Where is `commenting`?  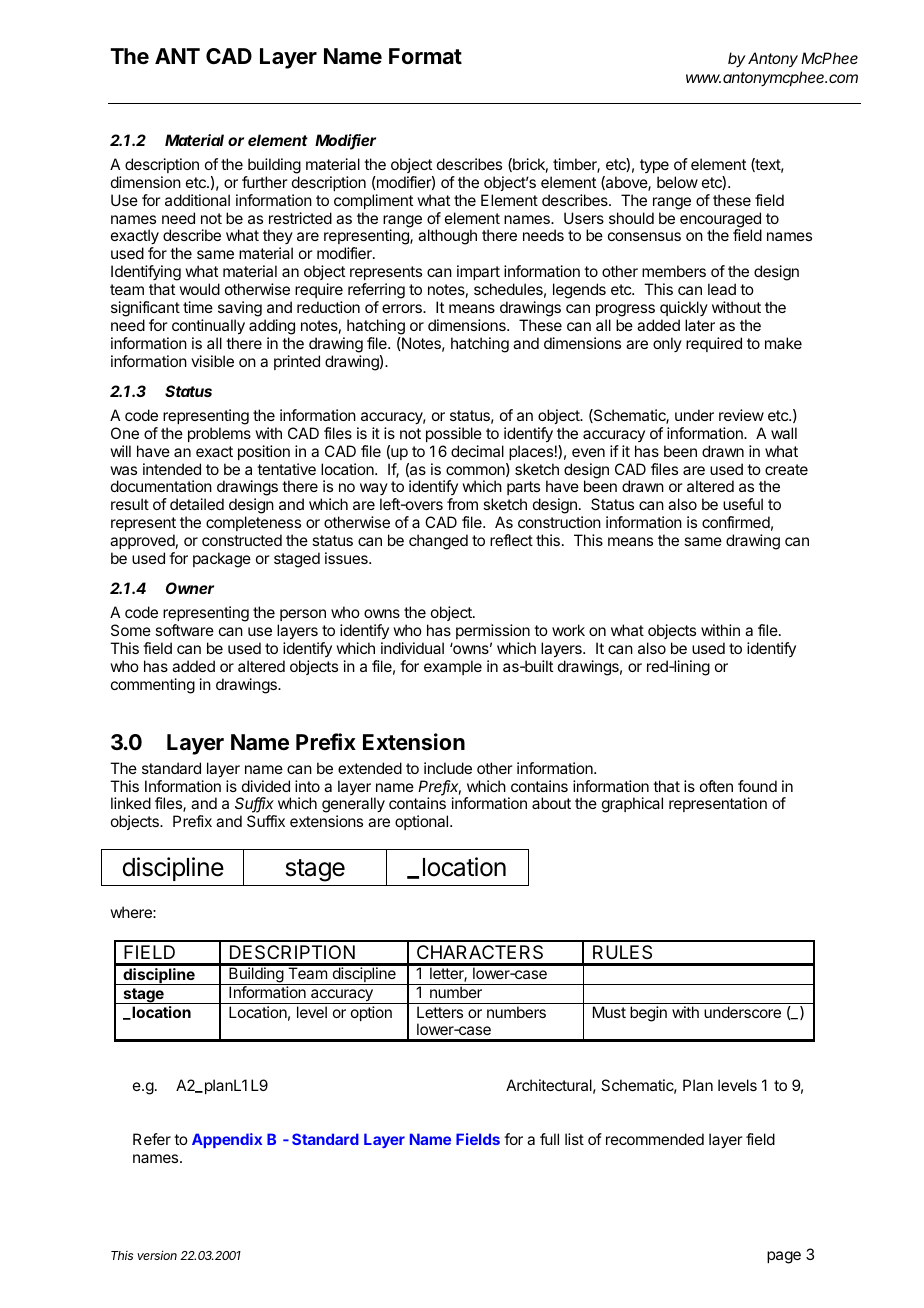
commenting is located at coordinates (153, 686).
